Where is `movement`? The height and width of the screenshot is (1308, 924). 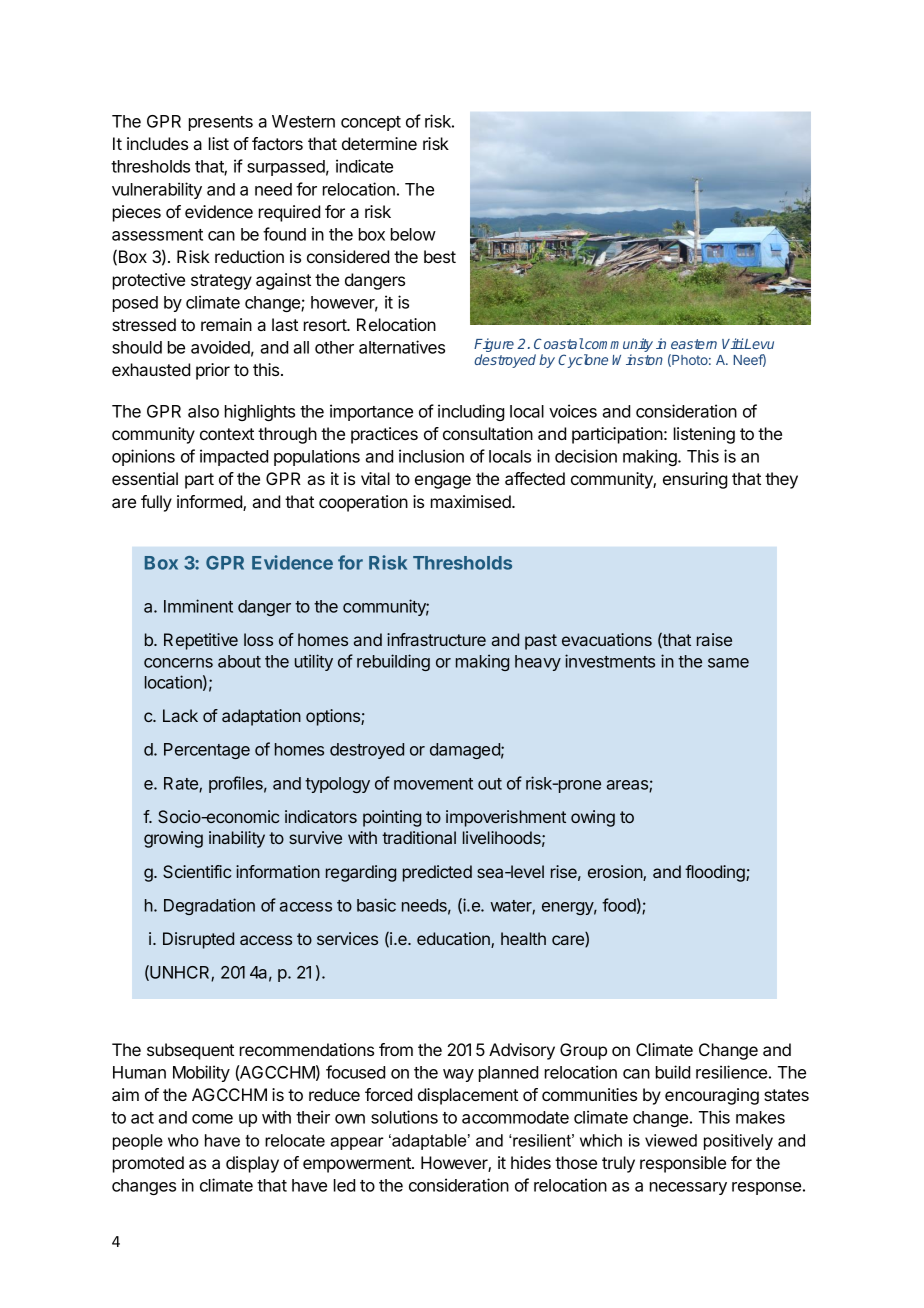
movement is located at coordinates (433, 784).
